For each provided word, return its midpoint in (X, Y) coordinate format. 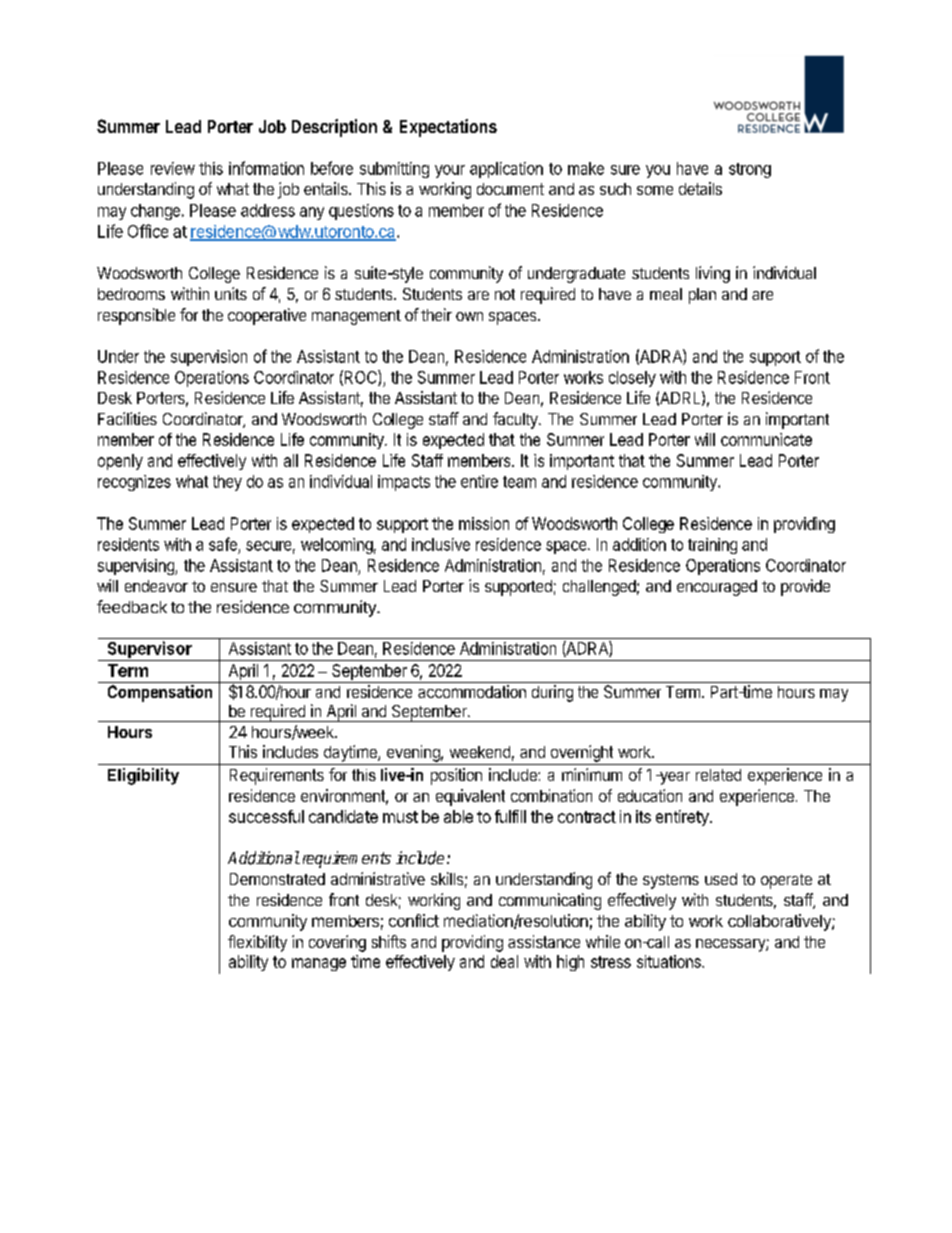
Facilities (127, 418)
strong (750, 170)
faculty (516, 420)
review (173, 168)
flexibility (257, 943)
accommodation (472, 691)
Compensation (160, 693)
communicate (766, 439)
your (450, 171)
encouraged (717, 588)
